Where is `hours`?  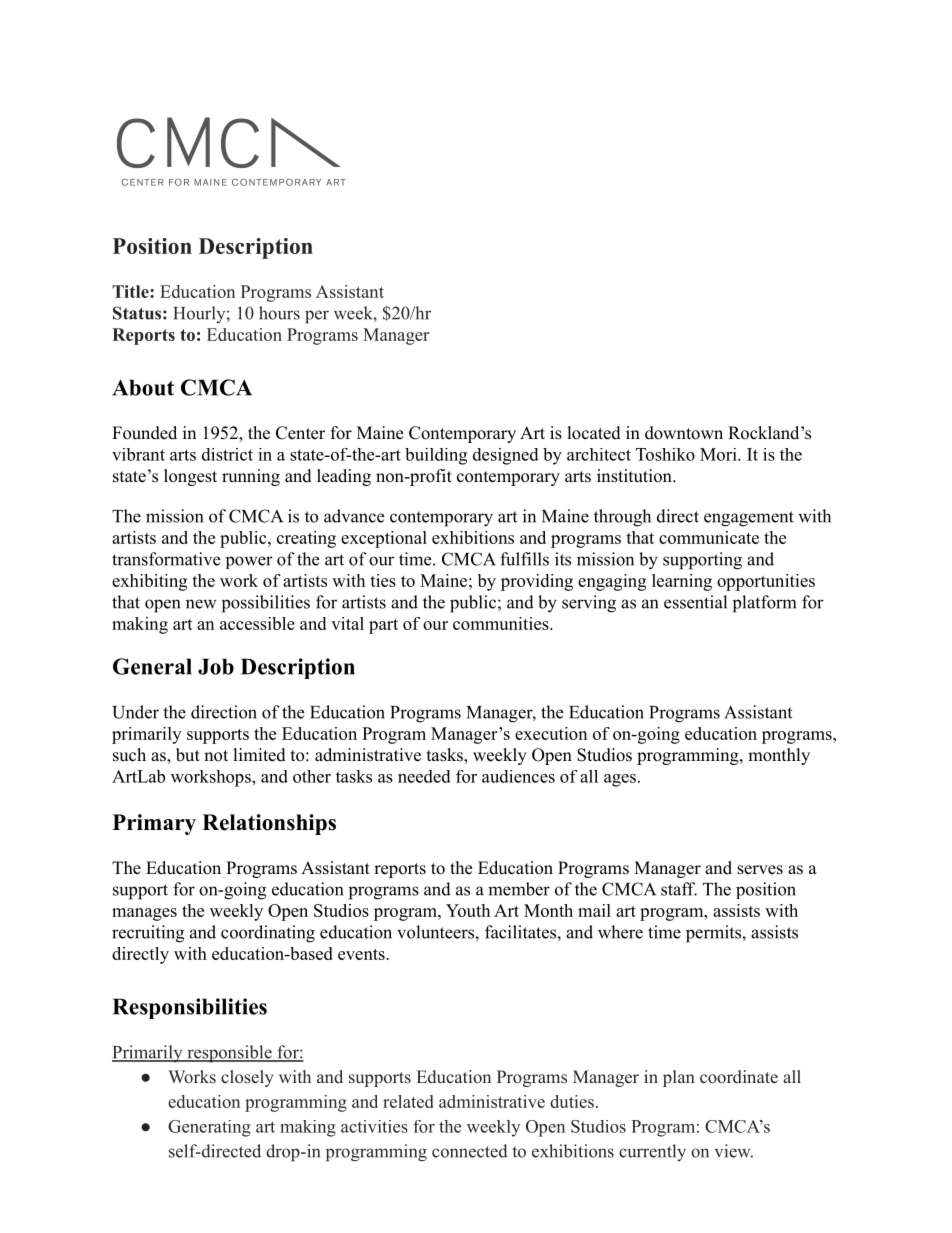
hours is located at coordinates (279, 313).
